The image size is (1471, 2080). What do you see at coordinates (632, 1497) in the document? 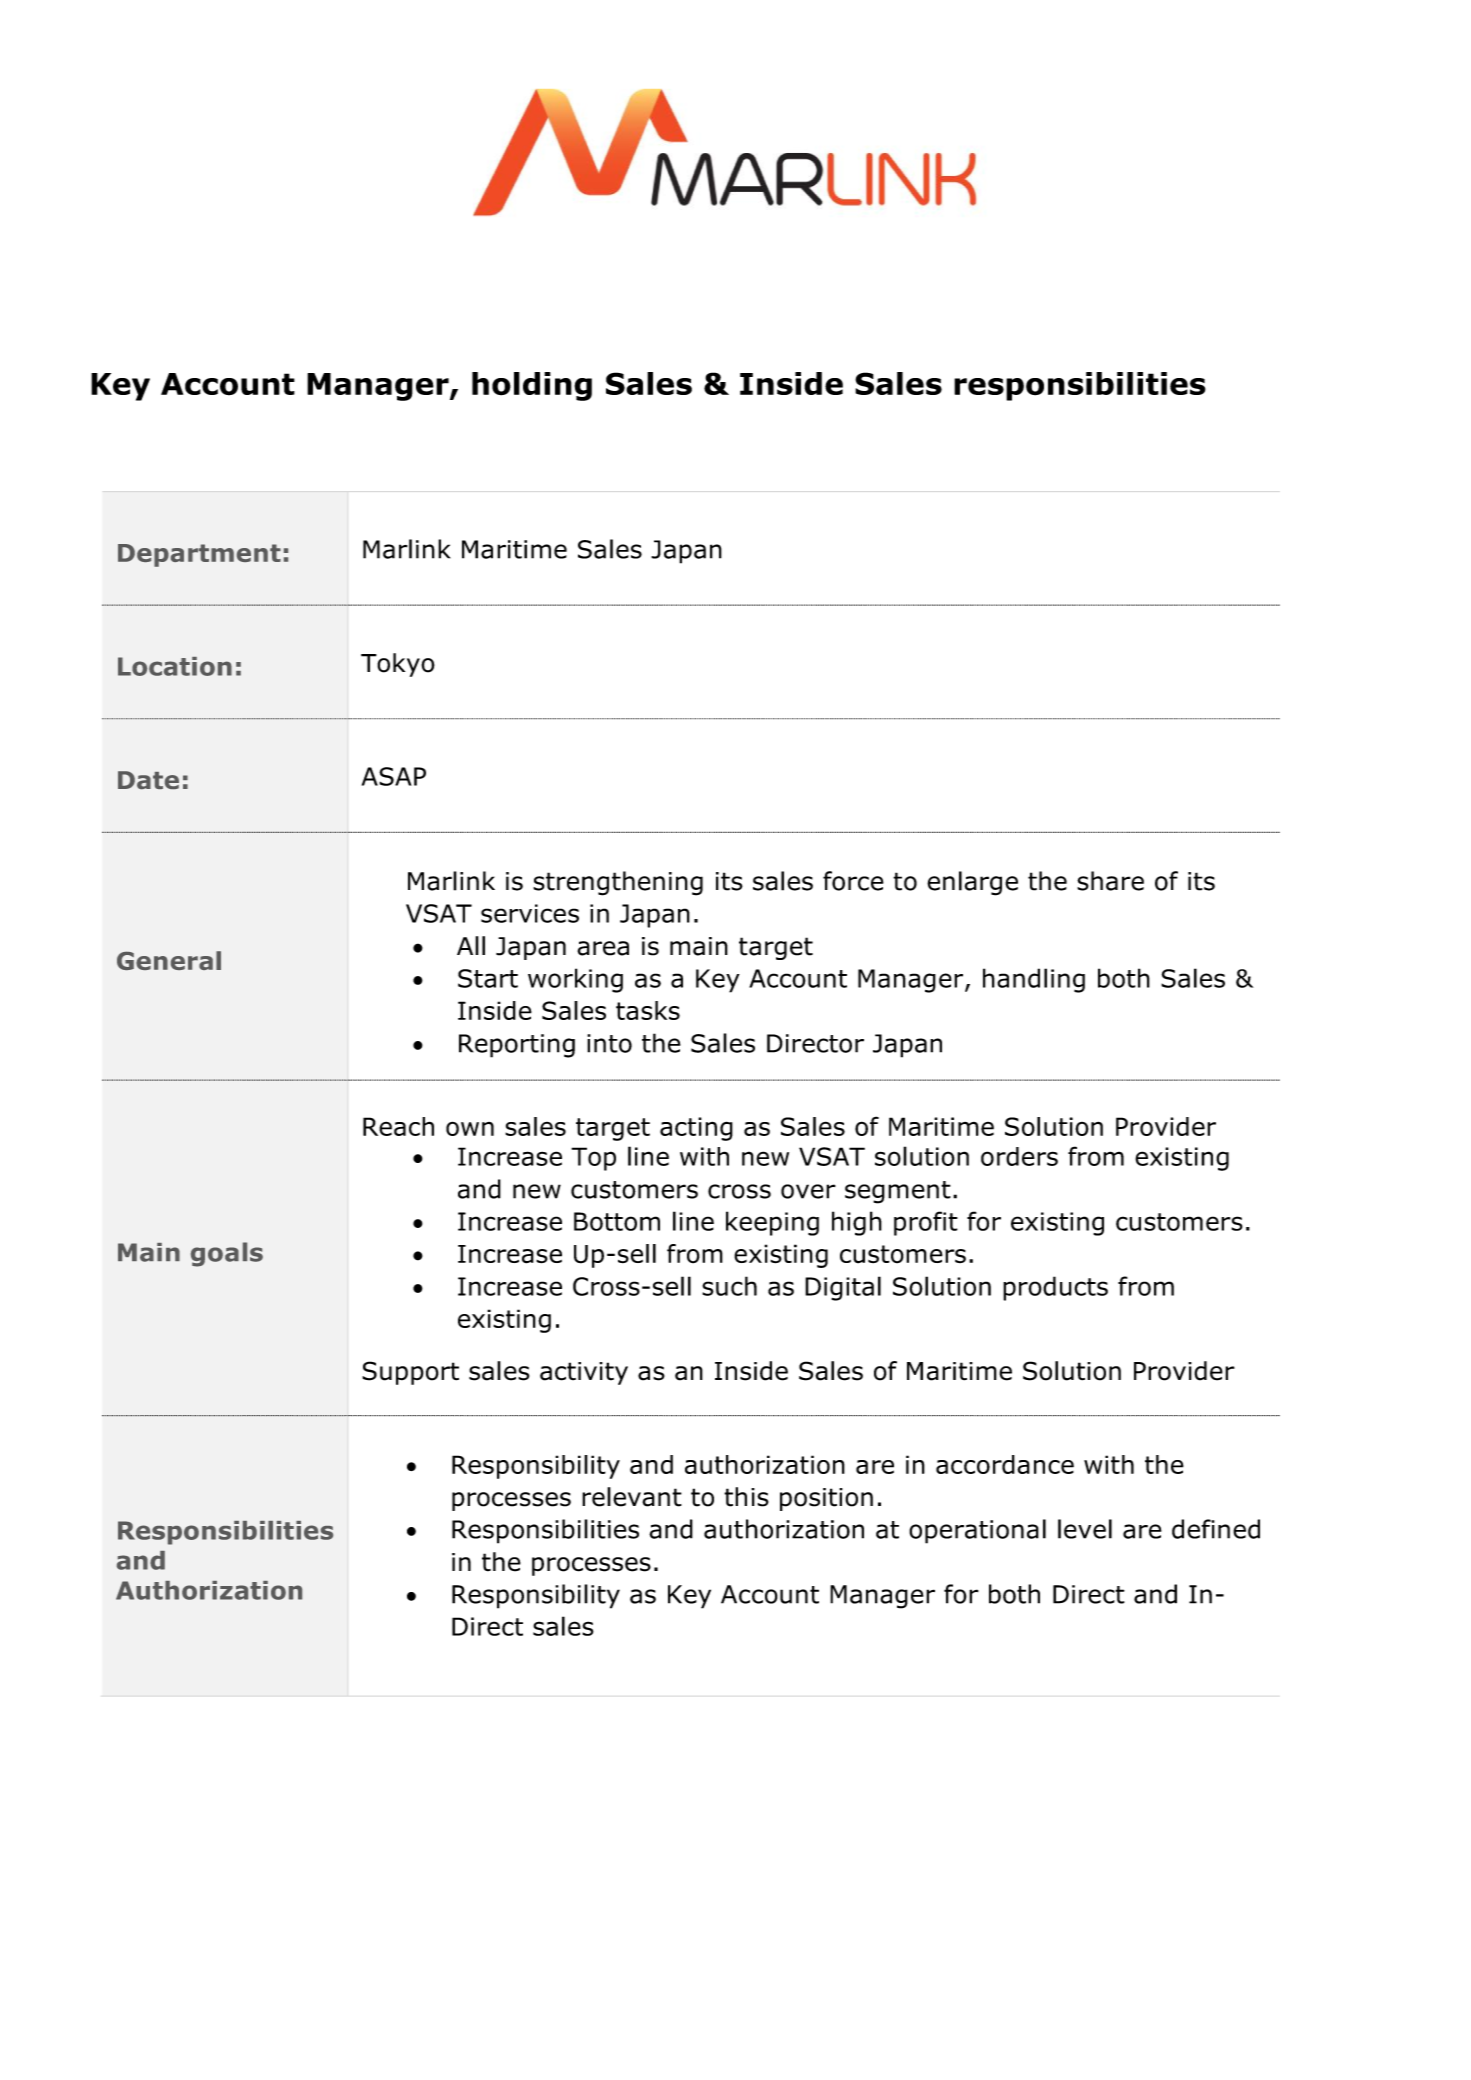
I see `relevant` at bounding box center [632, 1497].
